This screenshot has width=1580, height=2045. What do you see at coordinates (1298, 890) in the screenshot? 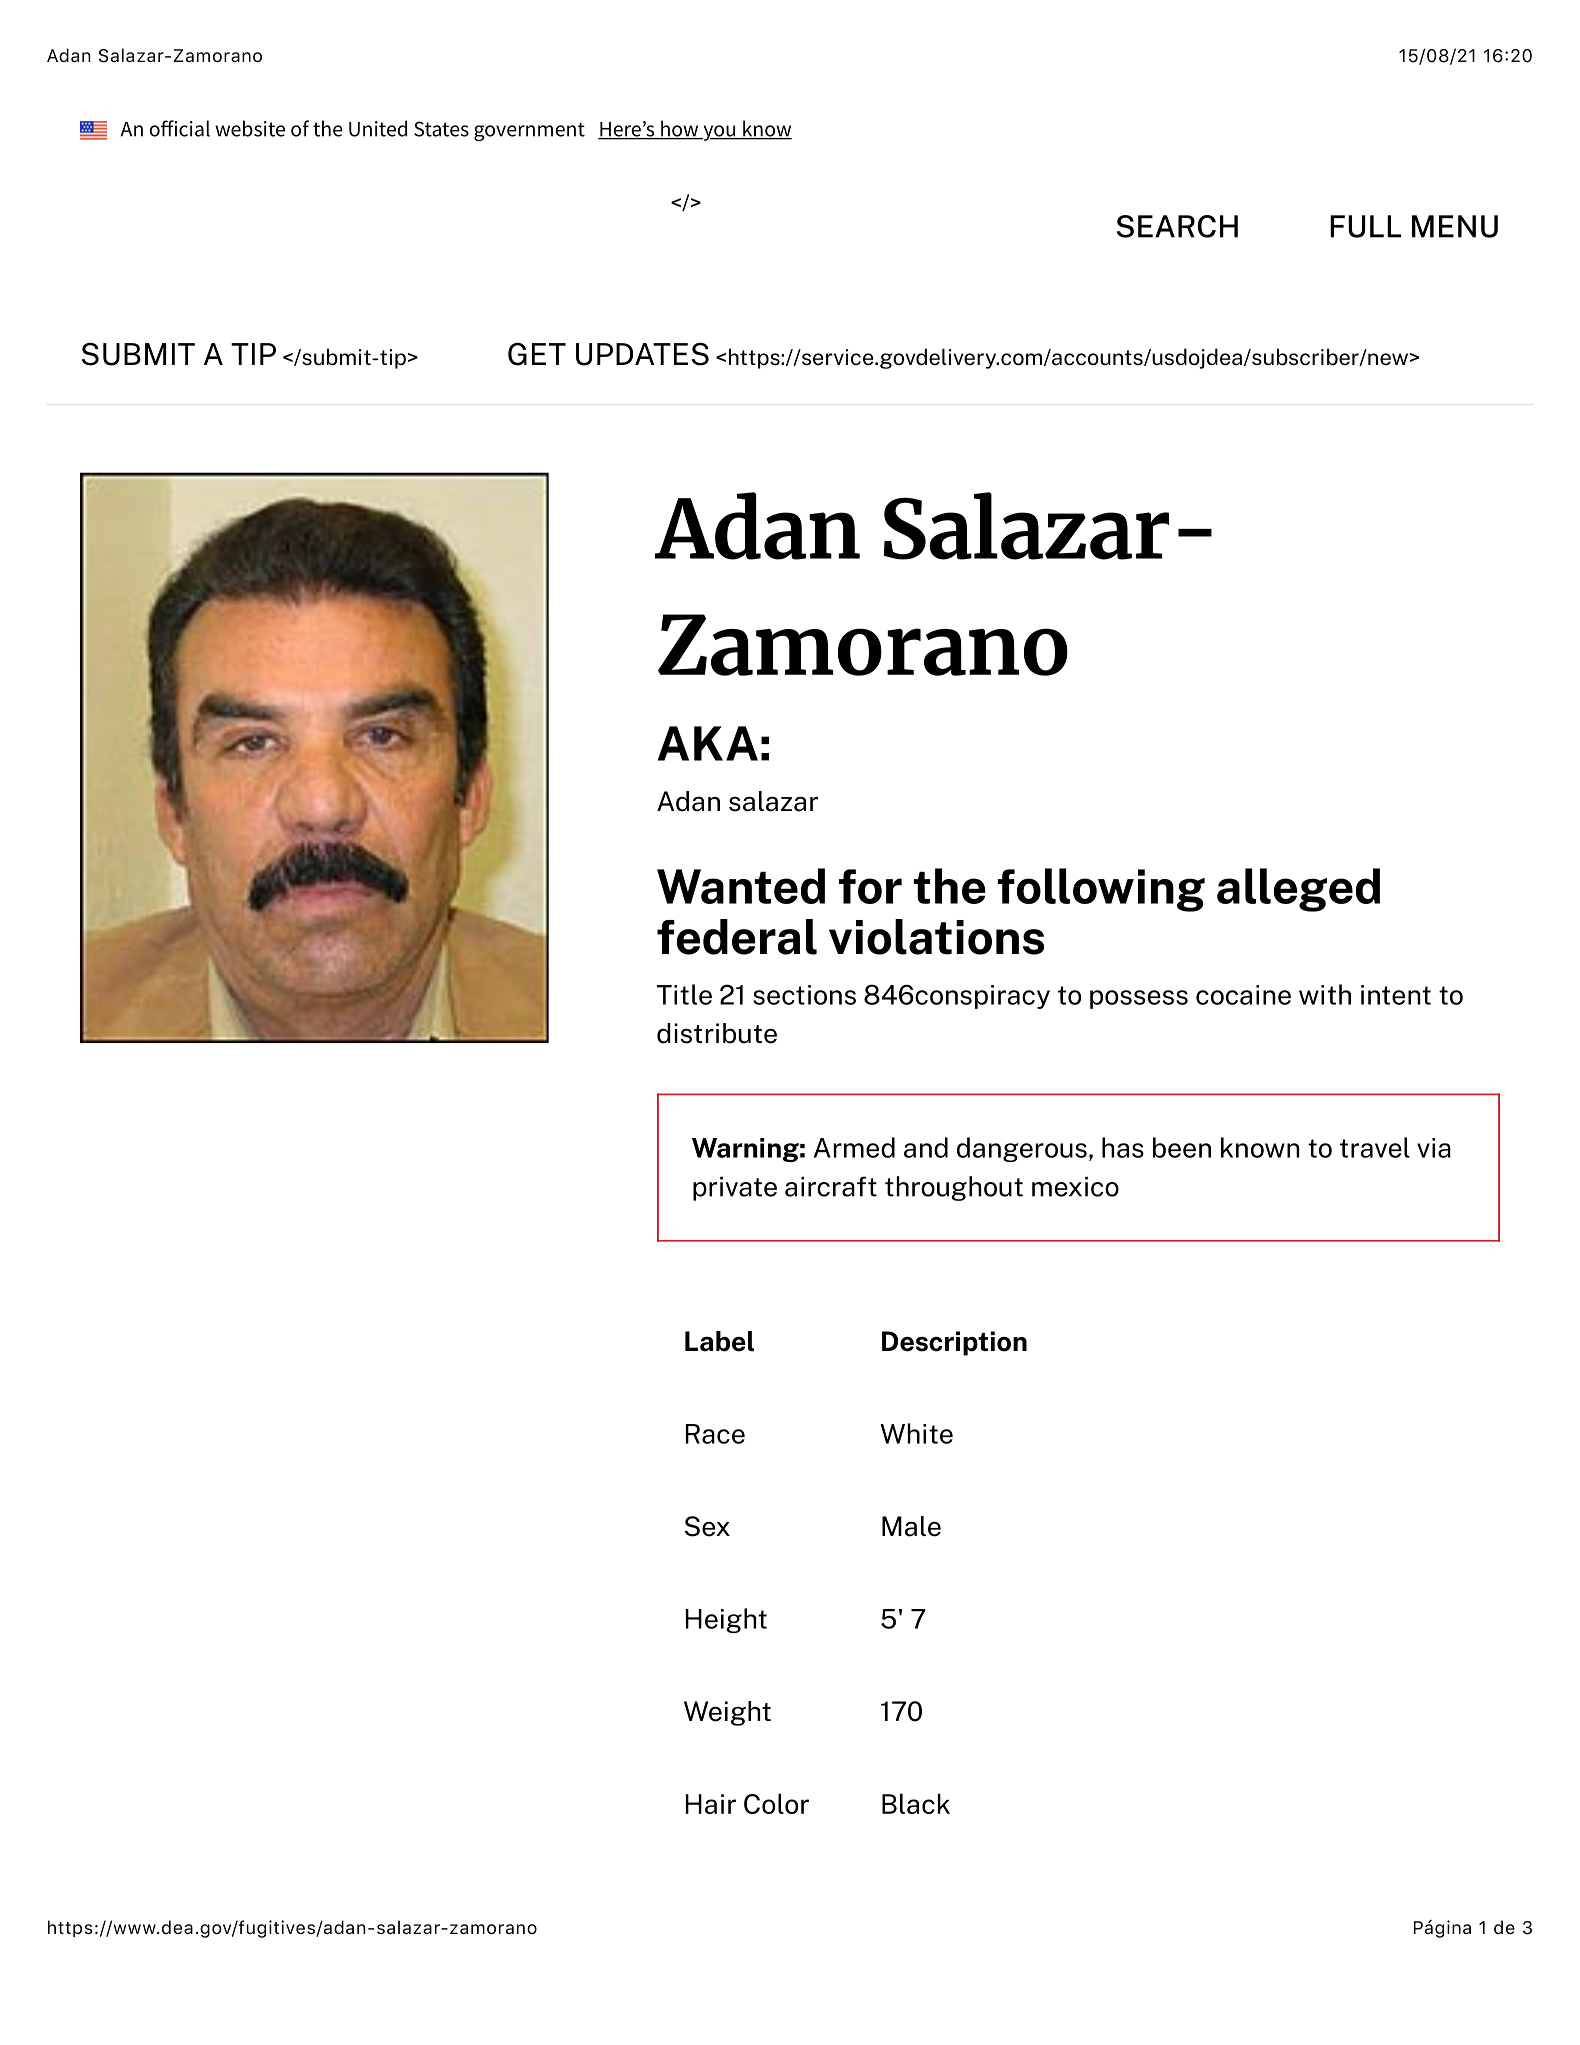
I see `alleged` at bounding box center [1298, 890].
